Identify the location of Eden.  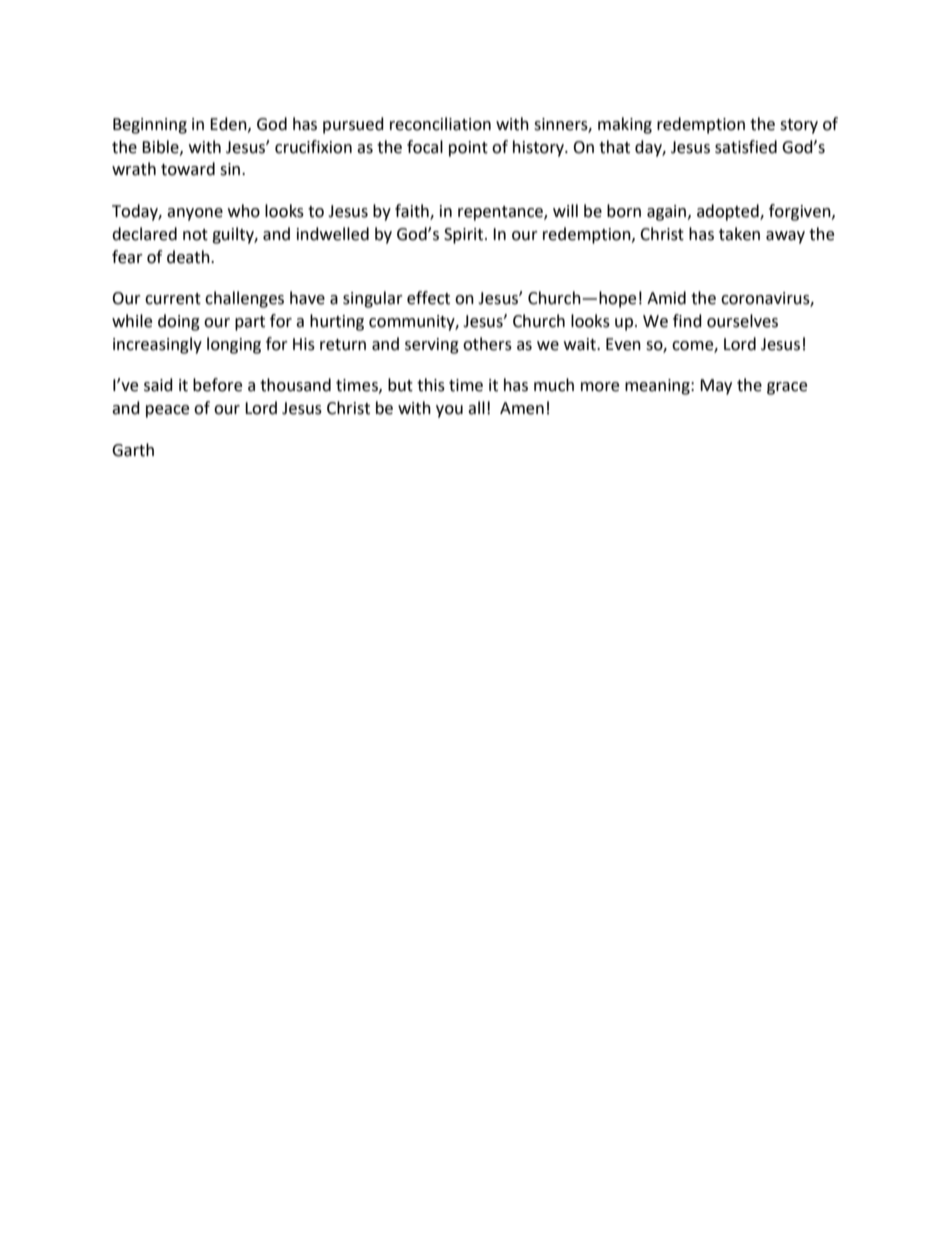
(229, 124).
